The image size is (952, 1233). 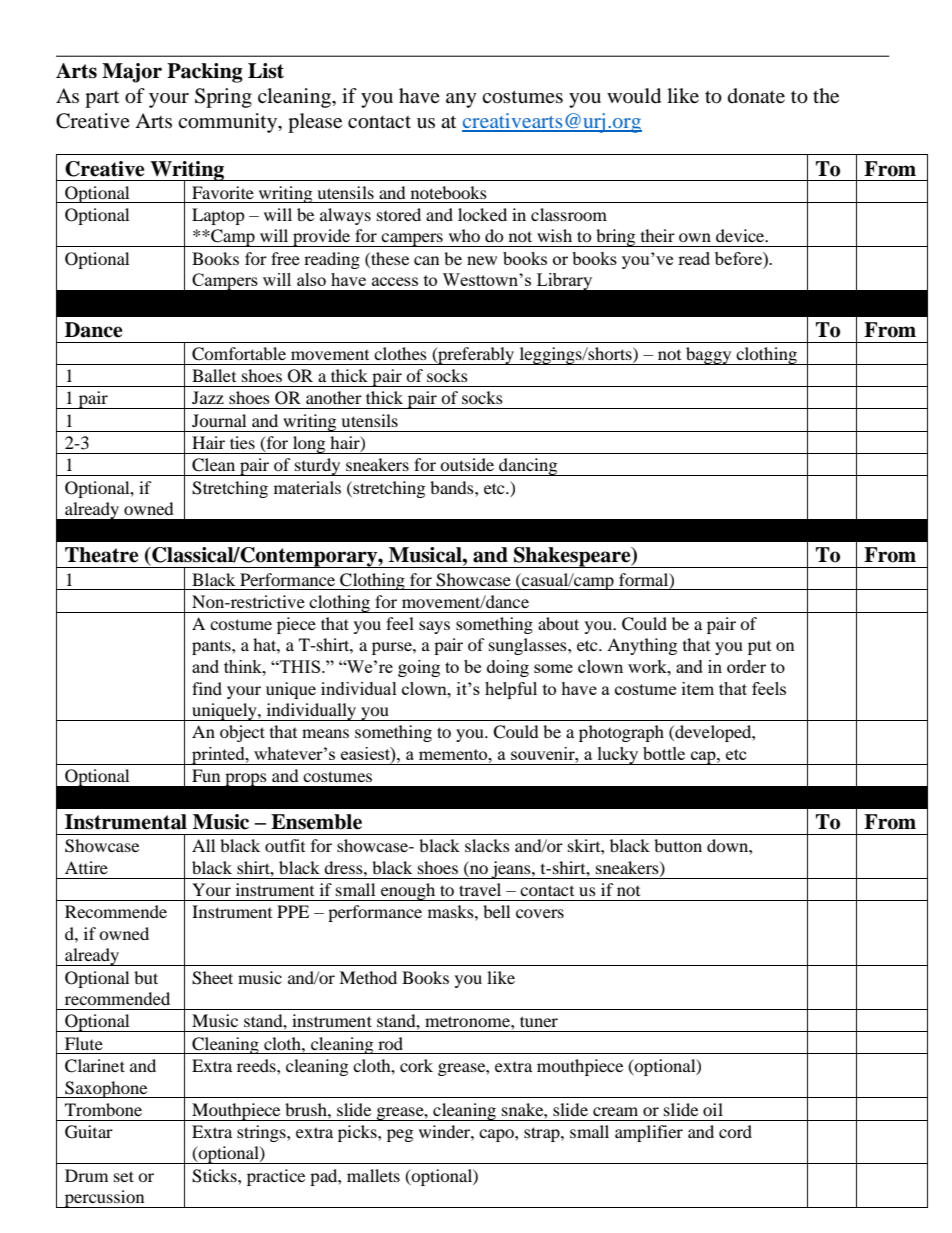 I want to click on set, so click(x=124, y=1176).
